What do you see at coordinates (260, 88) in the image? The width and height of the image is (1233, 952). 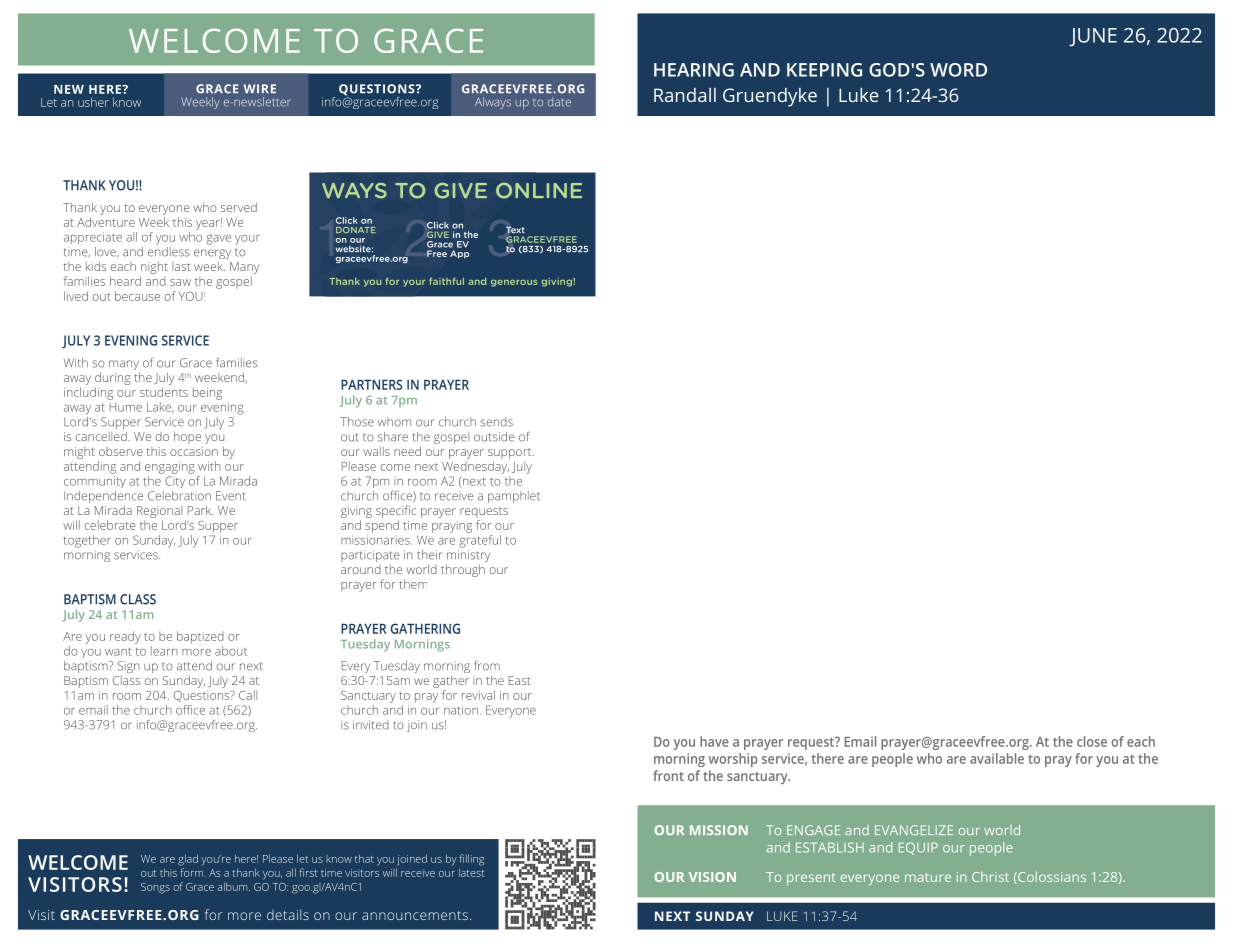 I see `WIRE` at bounding box center [260, 88].
